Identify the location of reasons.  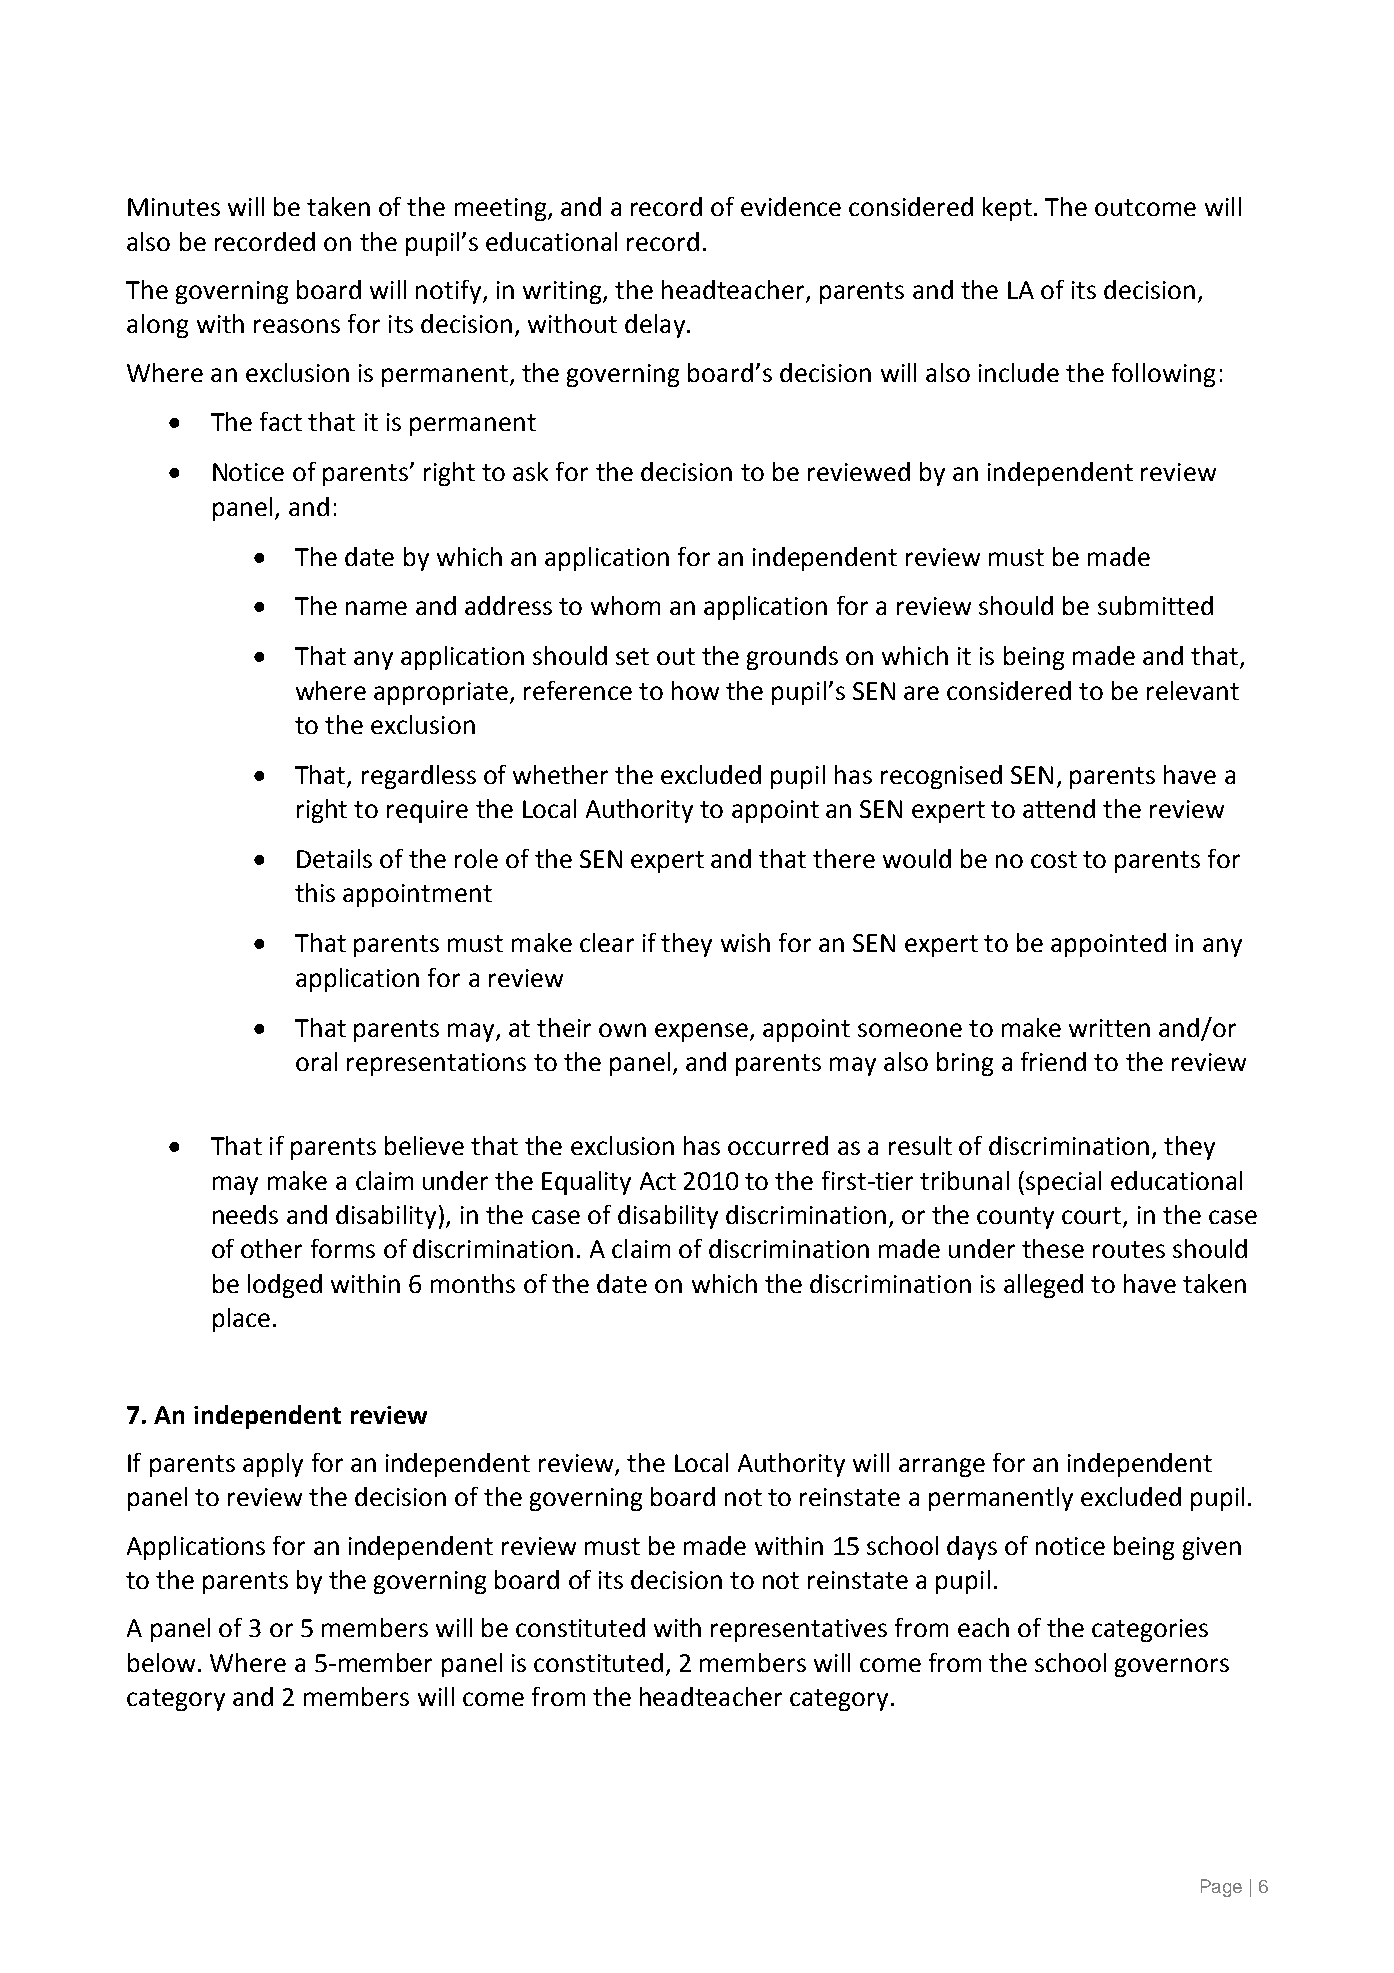
(297, 326).
